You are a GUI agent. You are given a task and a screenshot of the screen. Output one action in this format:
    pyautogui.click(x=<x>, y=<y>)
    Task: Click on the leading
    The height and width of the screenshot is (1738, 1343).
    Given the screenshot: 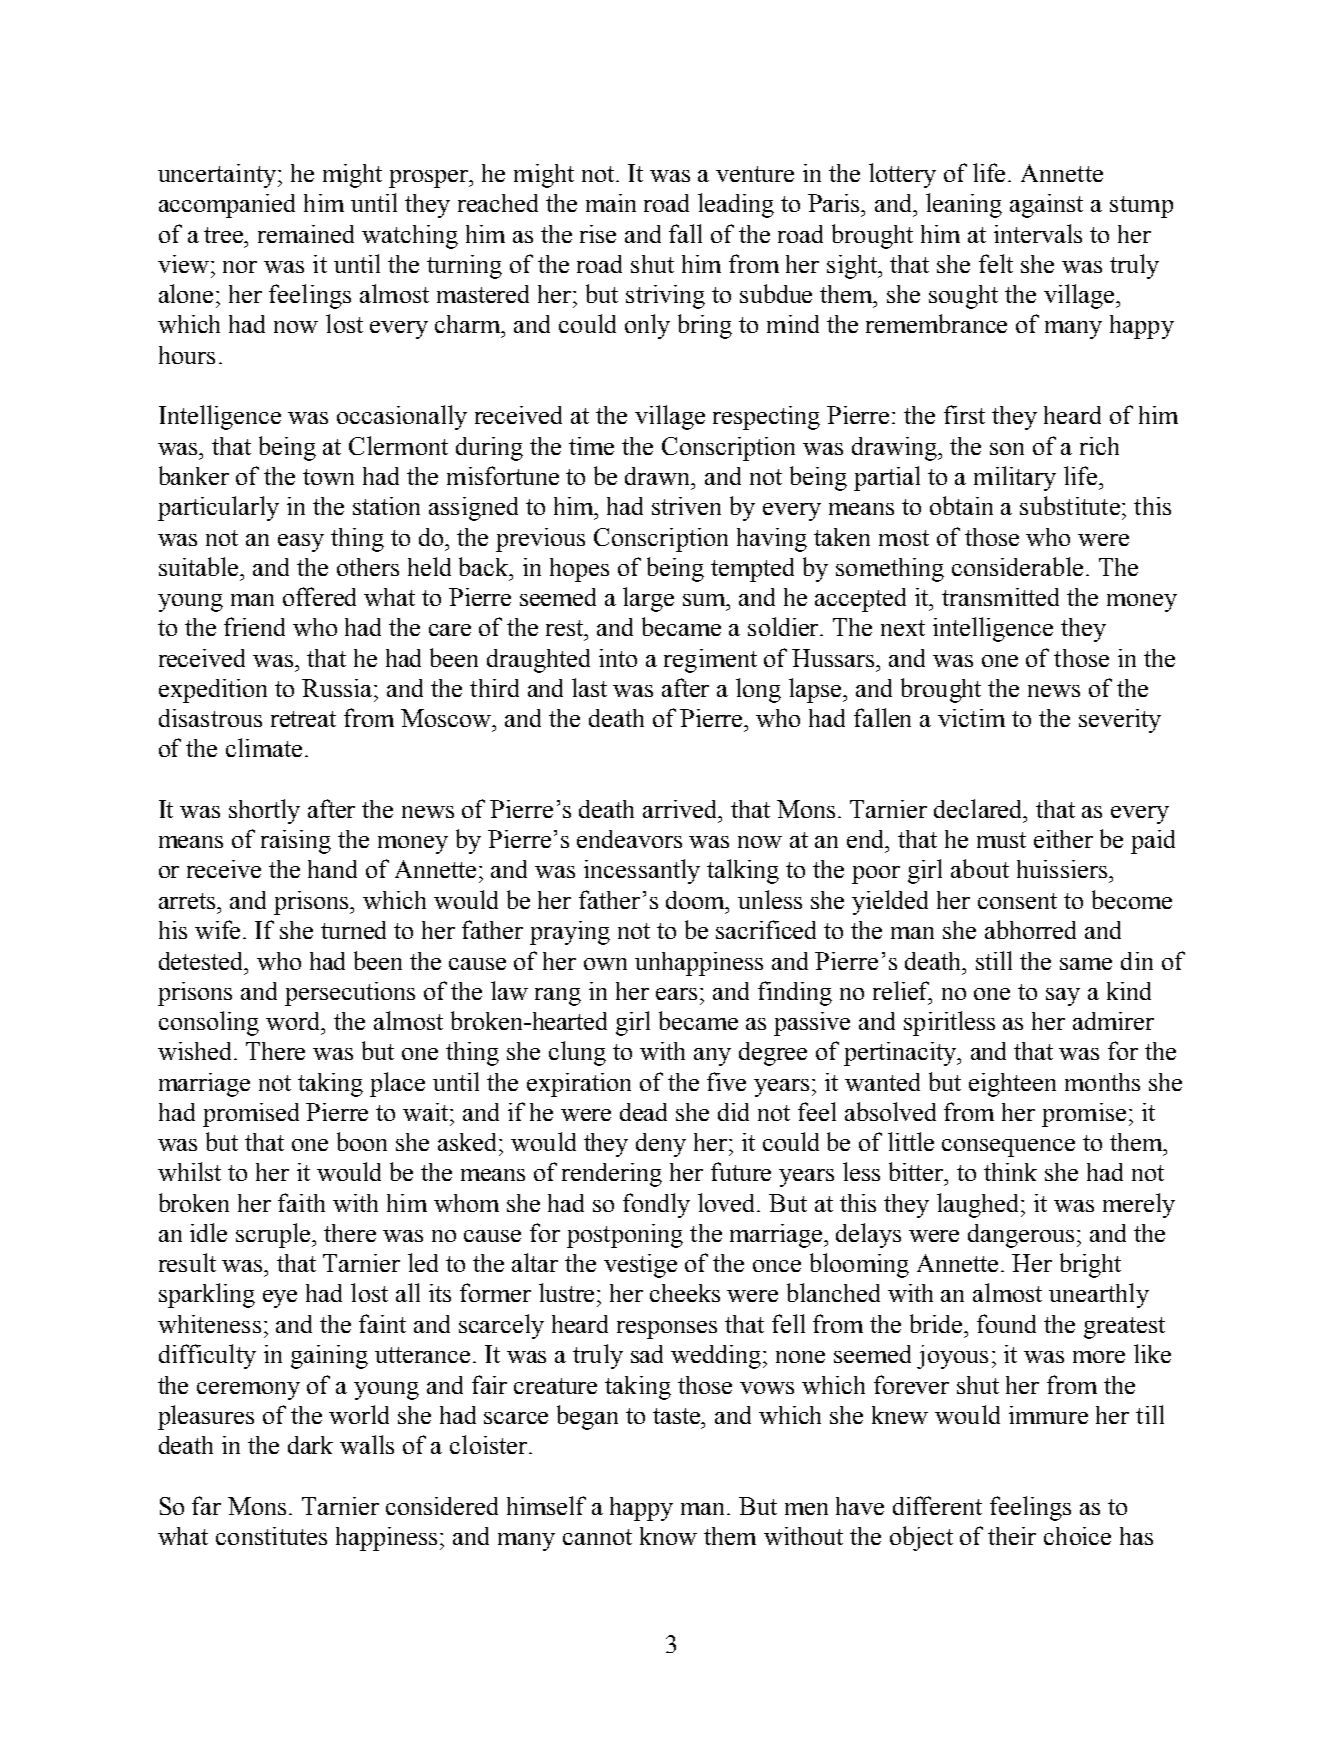 What is the action you would take?
    pyautogui.click(x=736, y=205)
